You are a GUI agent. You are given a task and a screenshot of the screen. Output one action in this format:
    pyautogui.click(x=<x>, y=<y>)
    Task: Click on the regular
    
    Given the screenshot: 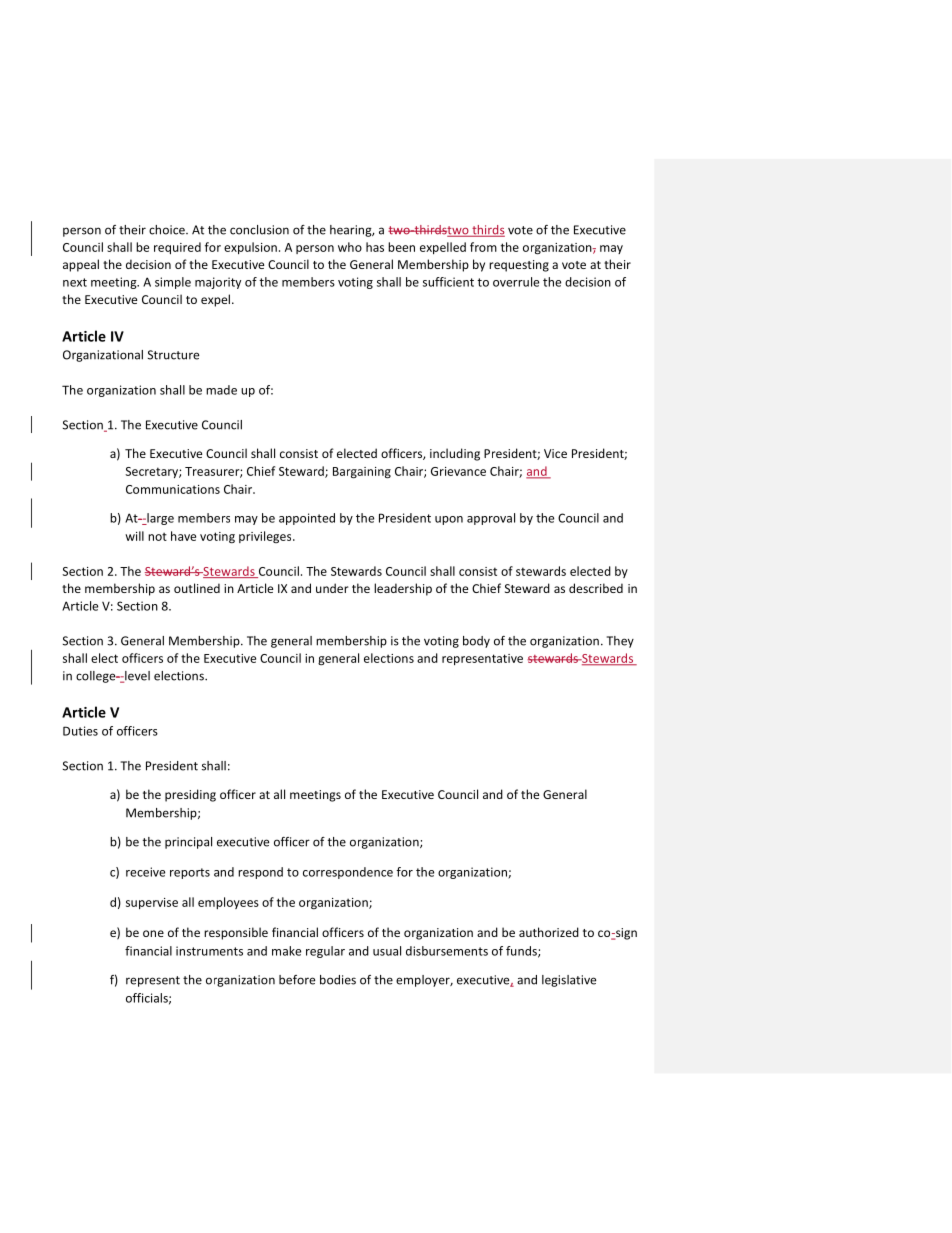 What is the action you would take?
    pyautogui.click(x=325, y=952)
